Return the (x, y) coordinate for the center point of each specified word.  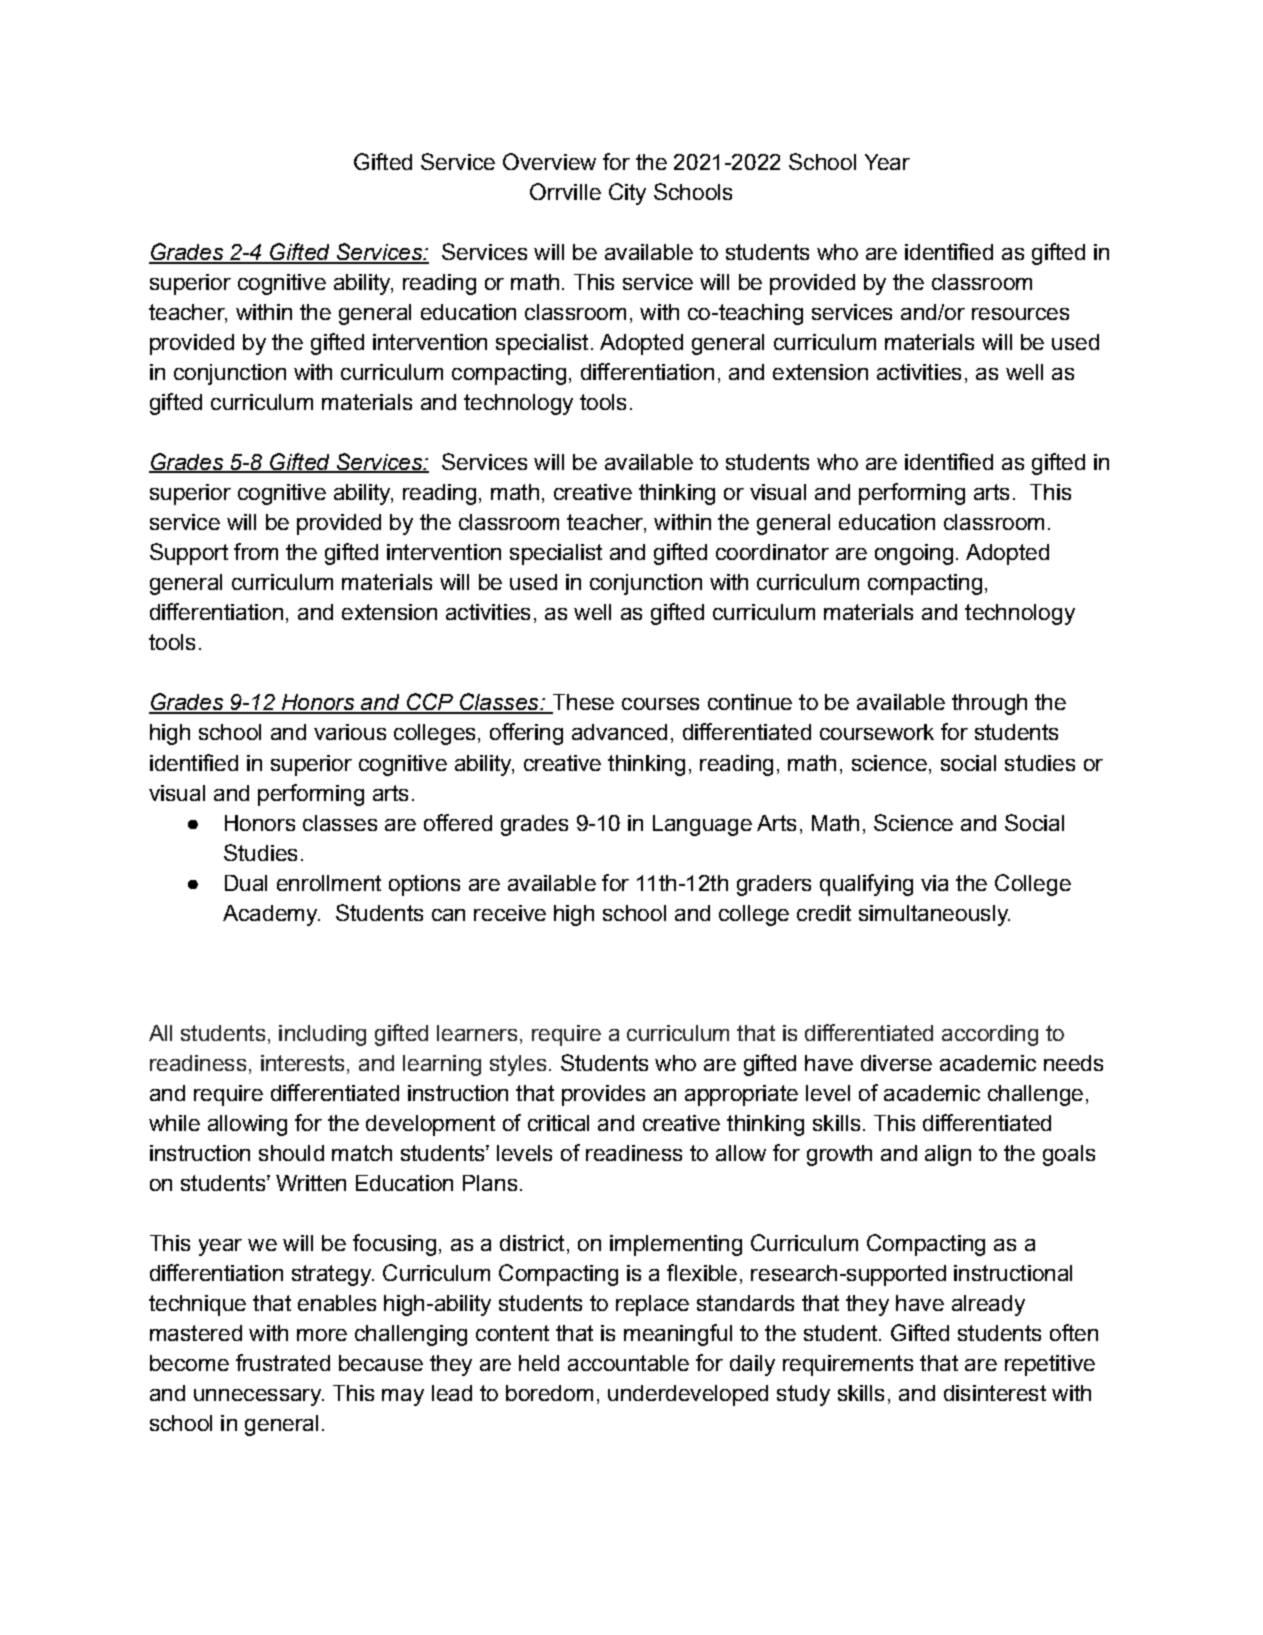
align (948, 1155)
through (989, 704)
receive (510, 913)
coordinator (772, 552)
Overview (549, 161)
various (350, 732)
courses (660, 704)
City (627, 194)
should (291, 1153)
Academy (271, 915)
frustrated (283, 1362)
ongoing (914, 554)
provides (603, 1095)
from (256, 551)
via (934, 883)
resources (1020, 314)
